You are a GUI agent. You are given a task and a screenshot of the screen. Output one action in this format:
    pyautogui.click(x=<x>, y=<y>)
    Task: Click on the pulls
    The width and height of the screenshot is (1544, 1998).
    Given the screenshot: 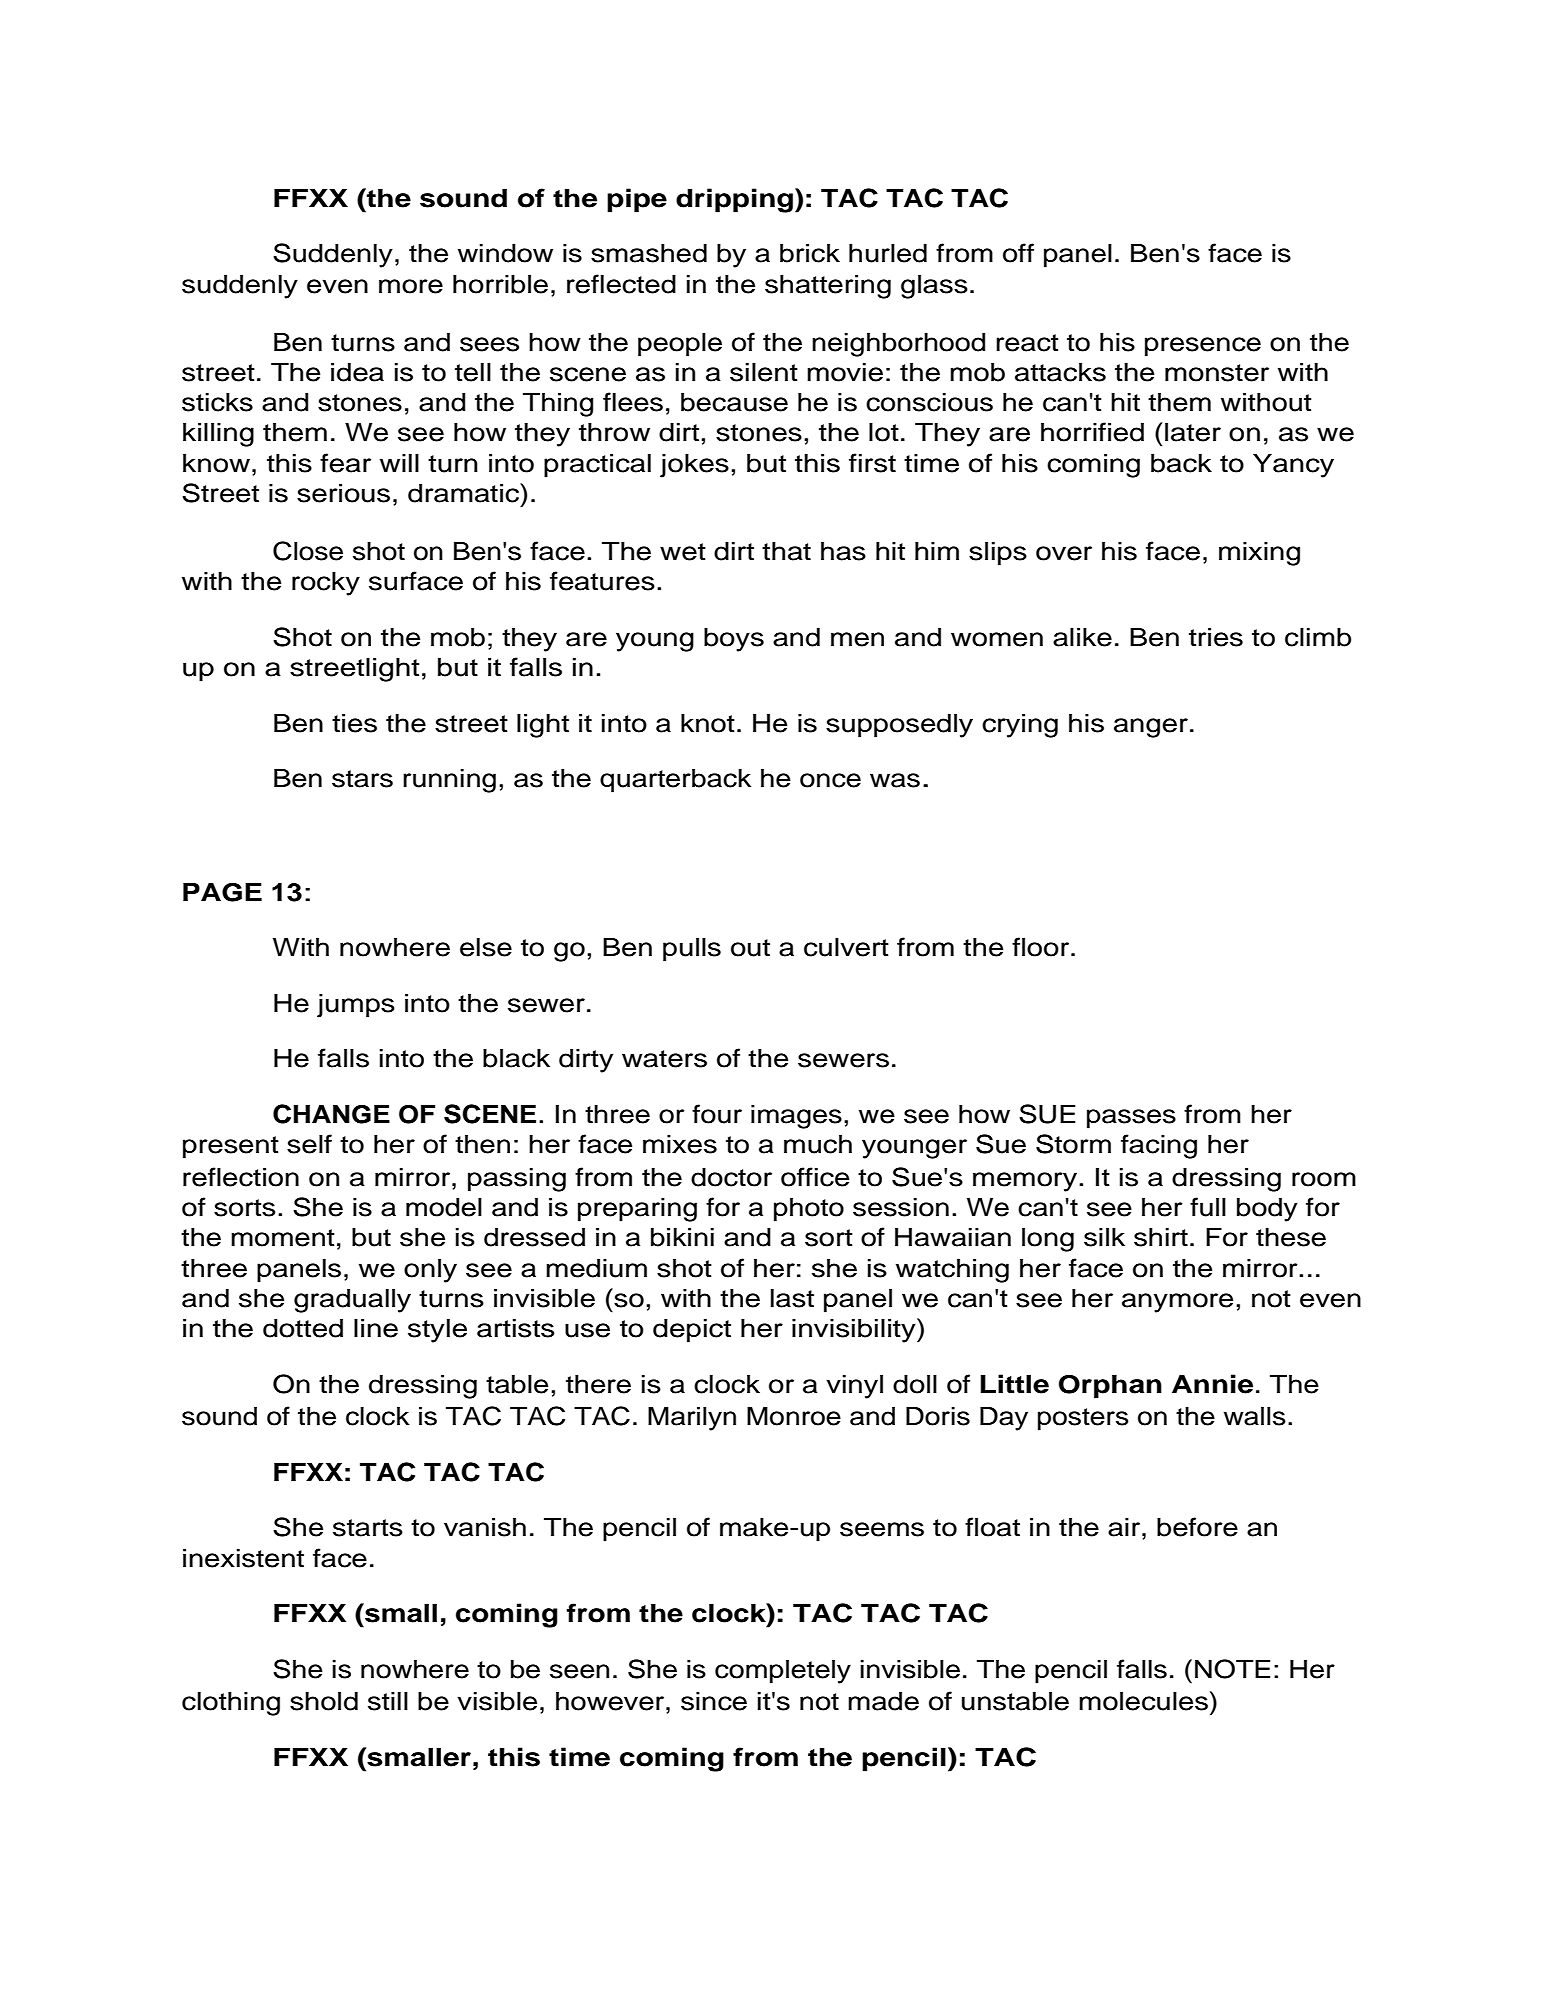 What is the action you would take?
    pyautogui.click(x=692, y=950)
